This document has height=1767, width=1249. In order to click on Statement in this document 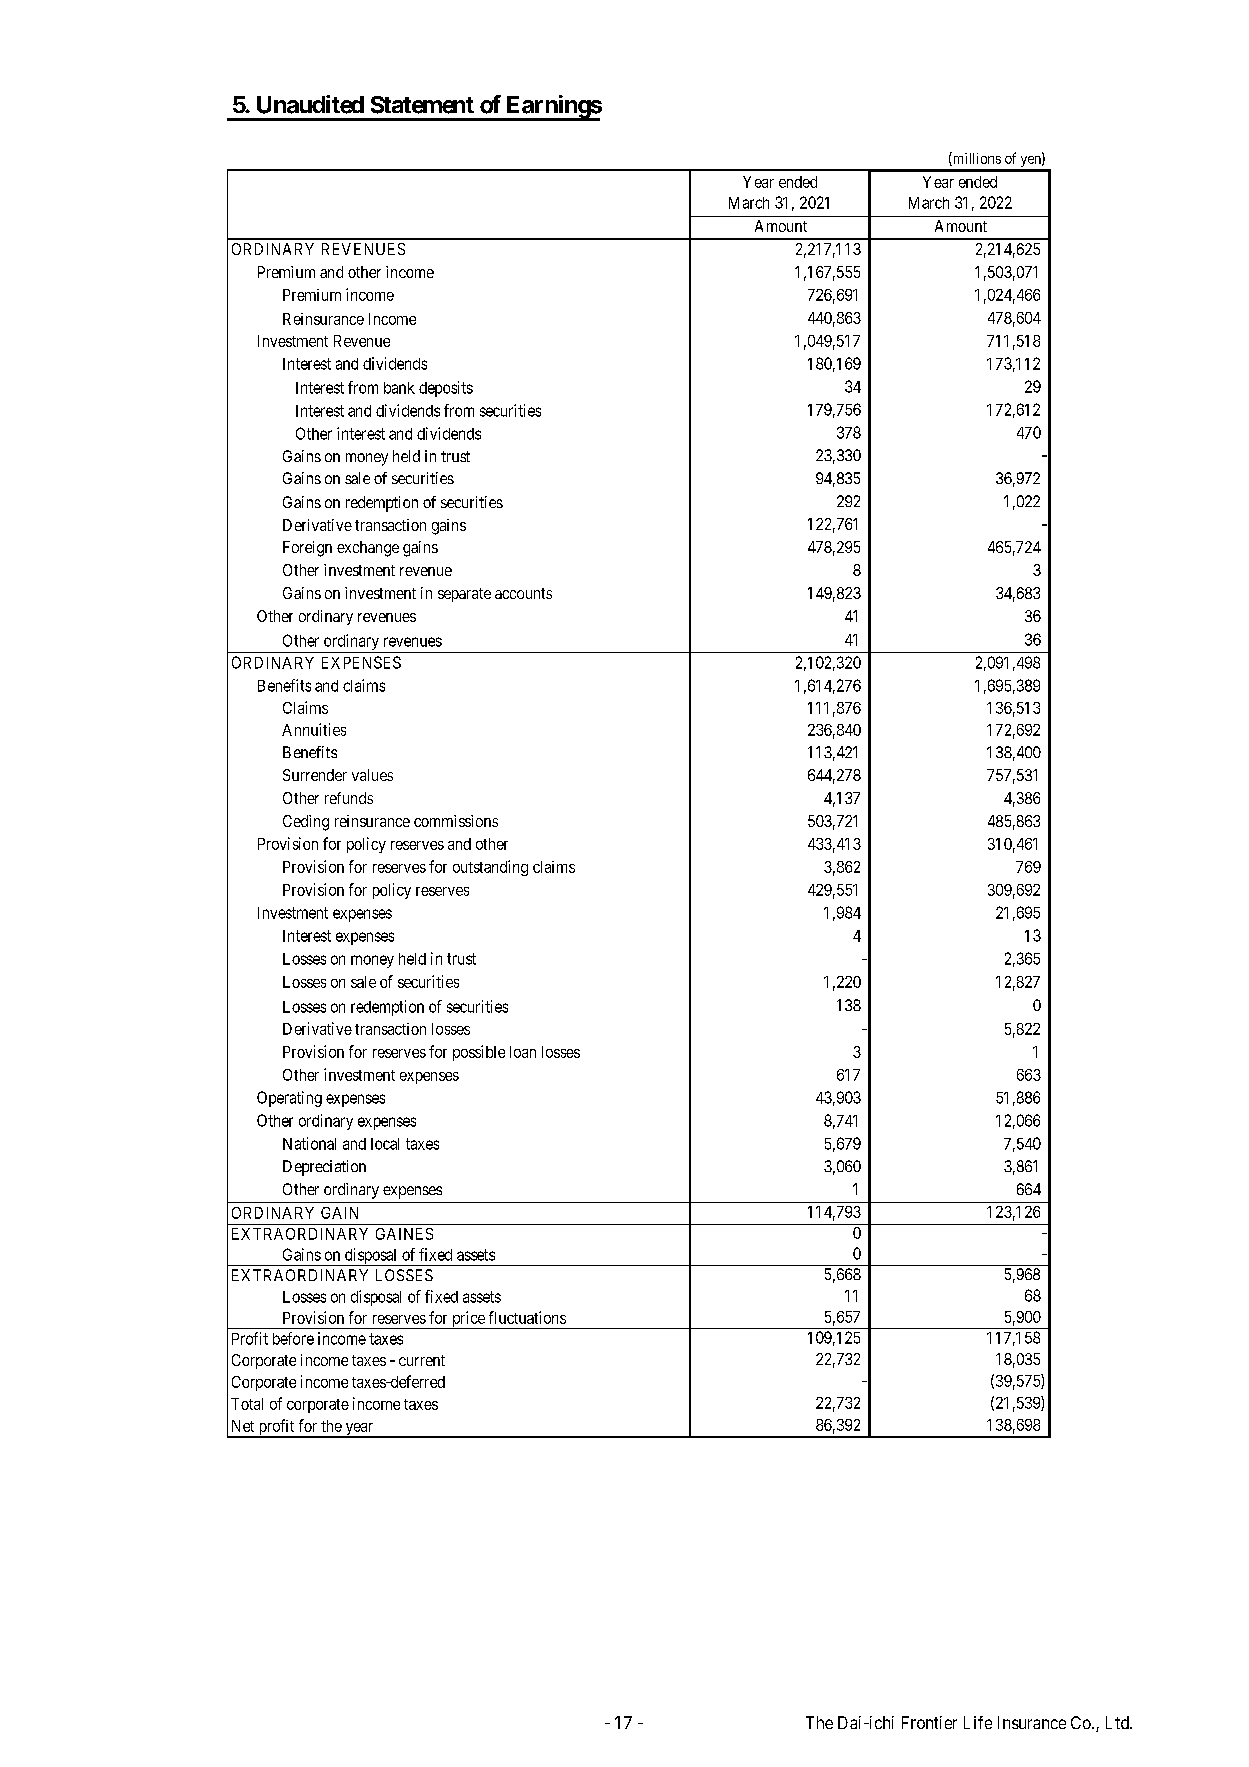, I will do `click(422, 105)`.
